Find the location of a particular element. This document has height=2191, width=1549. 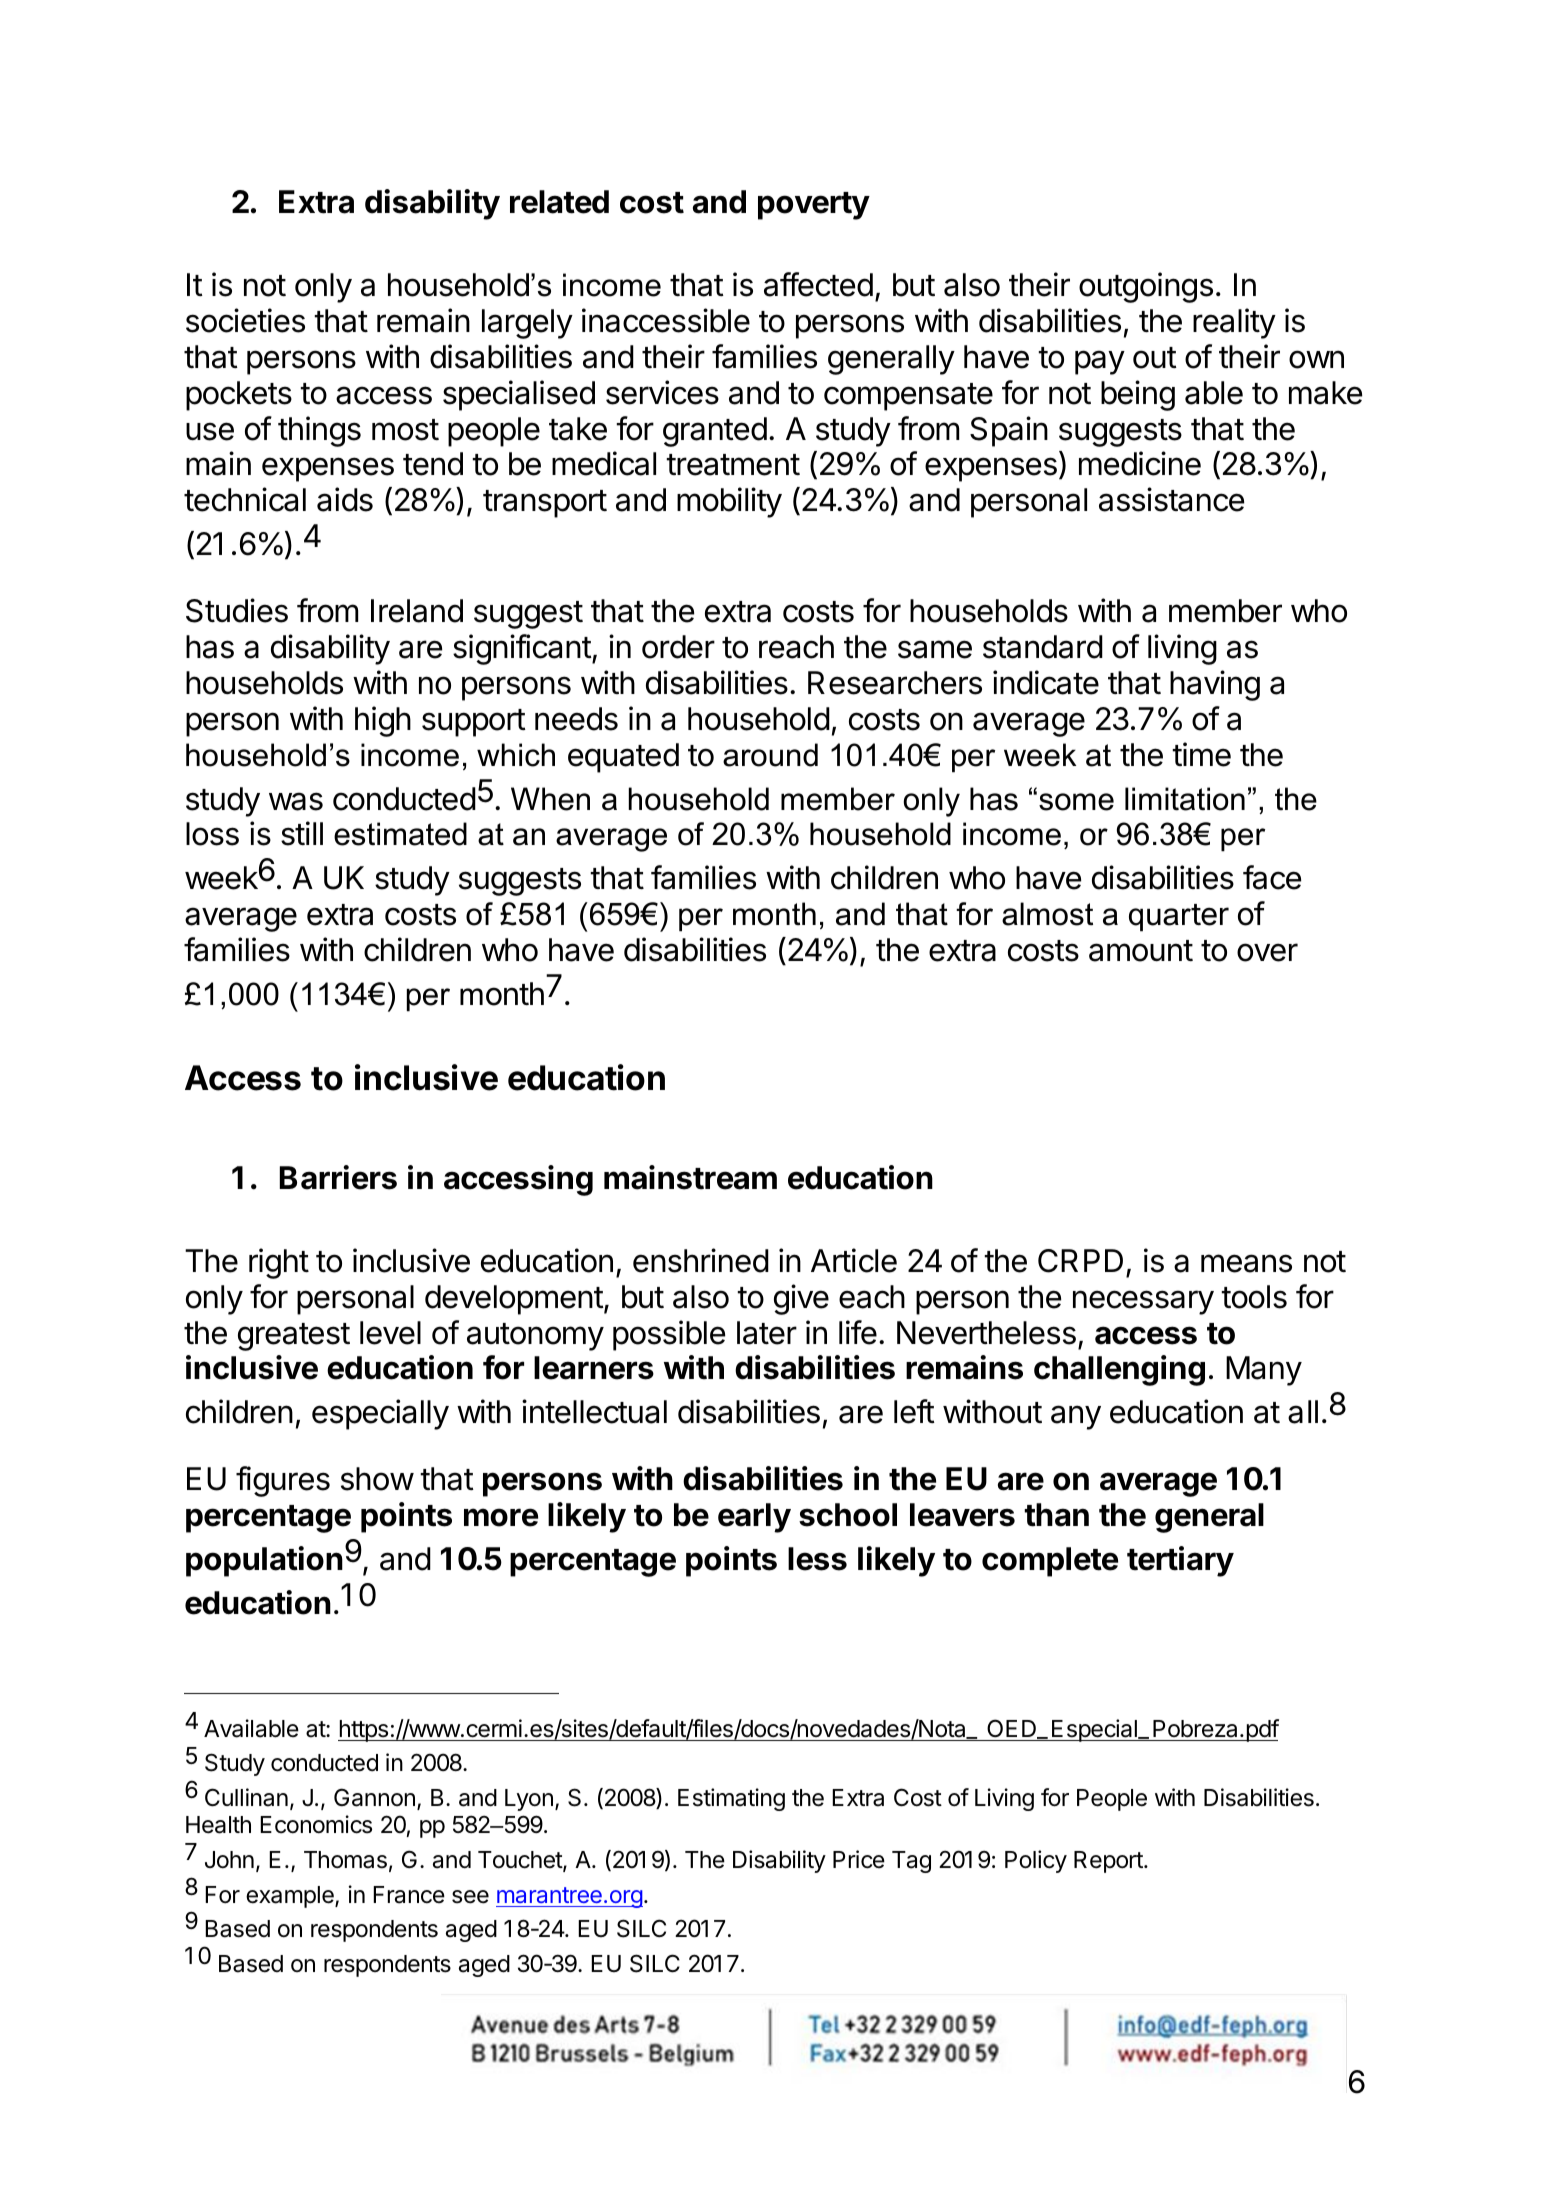

show is located at coordinates (377, 1479).
